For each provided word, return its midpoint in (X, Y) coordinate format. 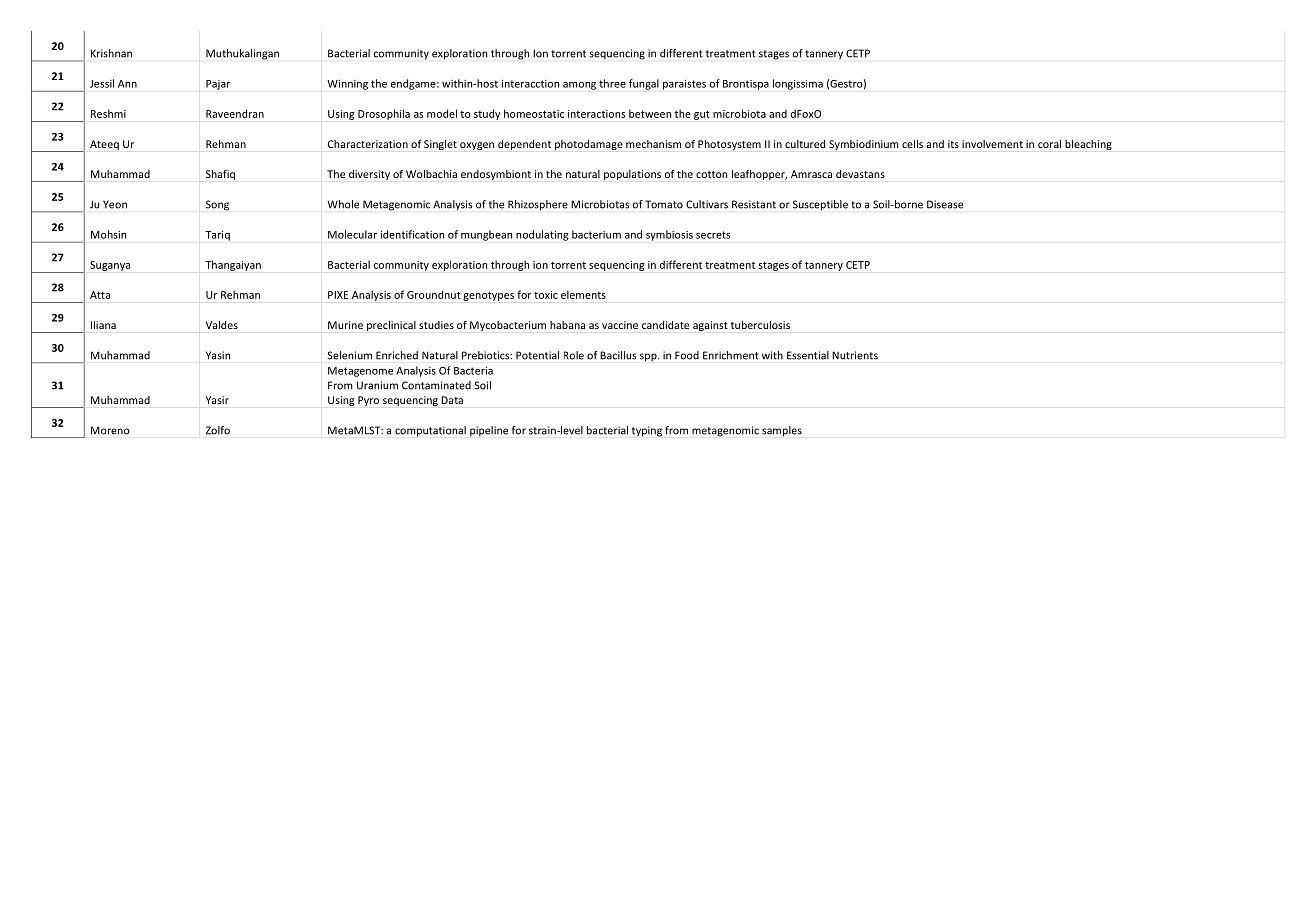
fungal (644, 84)
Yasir (217, 400)
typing (647, 431)
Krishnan (111, 53)
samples (782, 431)
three (612, 83)
